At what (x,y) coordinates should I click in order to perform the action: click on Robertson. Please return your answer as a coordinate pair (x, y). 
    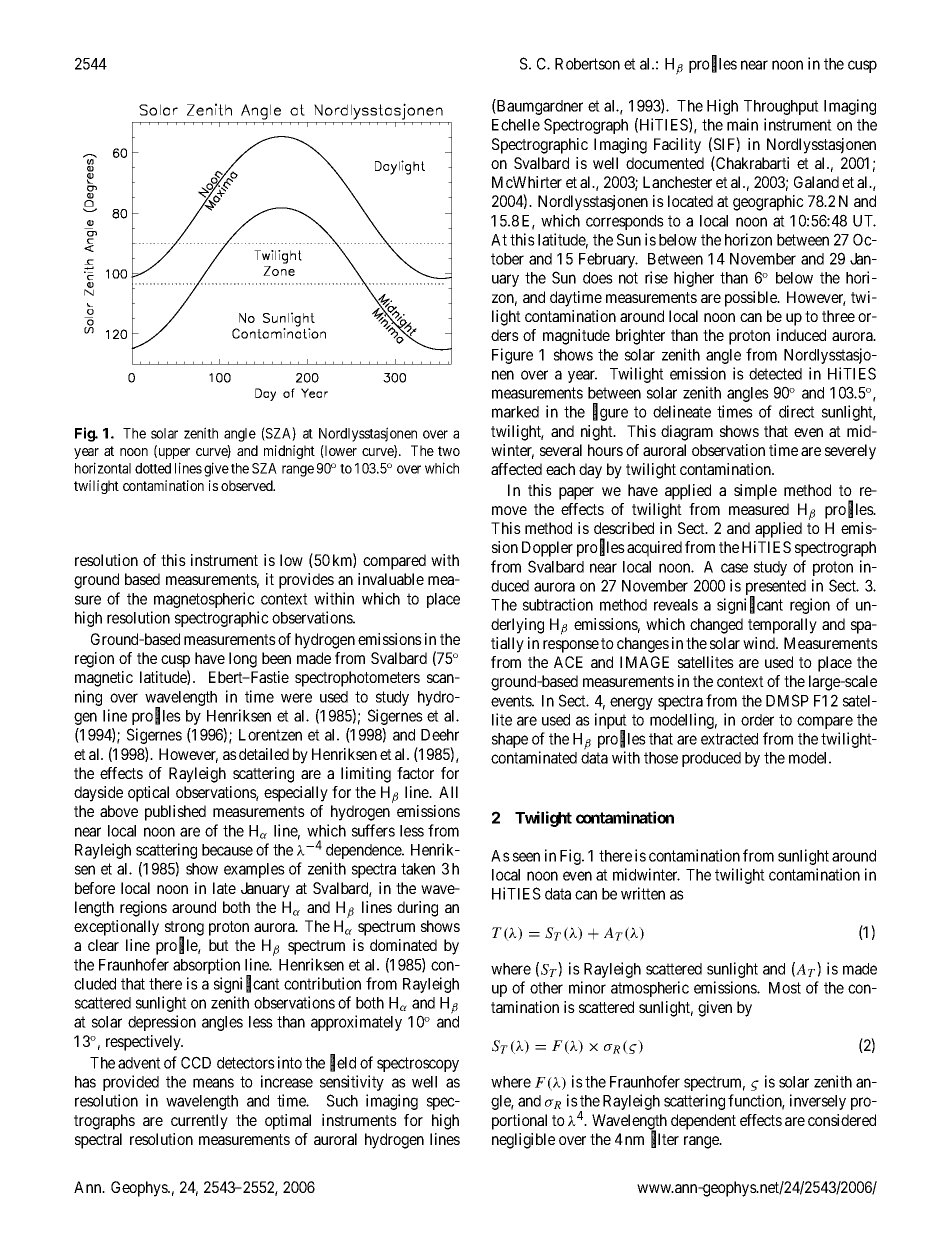
    Looking at the image, I should click on (587, 64).
